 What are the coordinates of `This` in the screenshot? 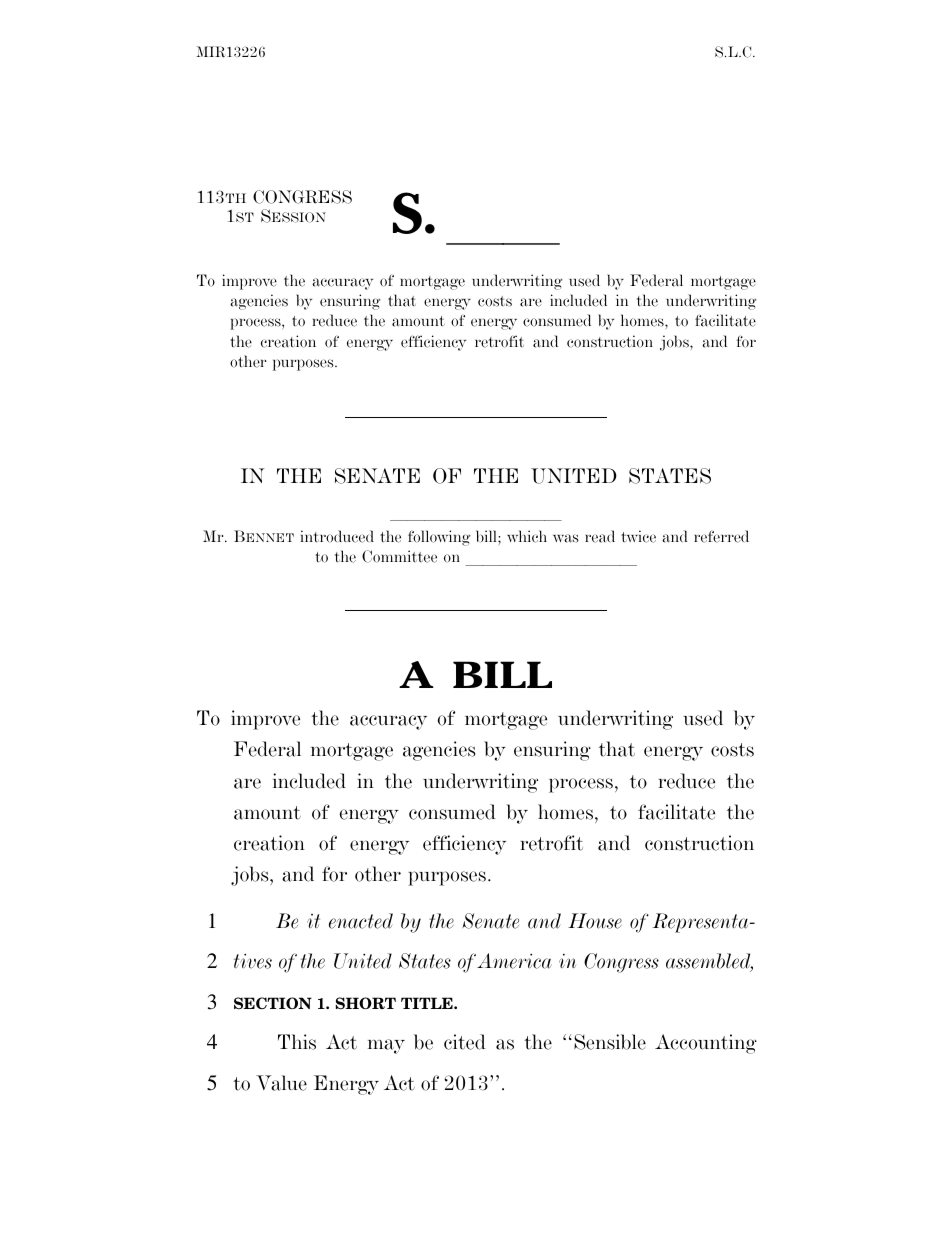 It's located at (297, 1042).
